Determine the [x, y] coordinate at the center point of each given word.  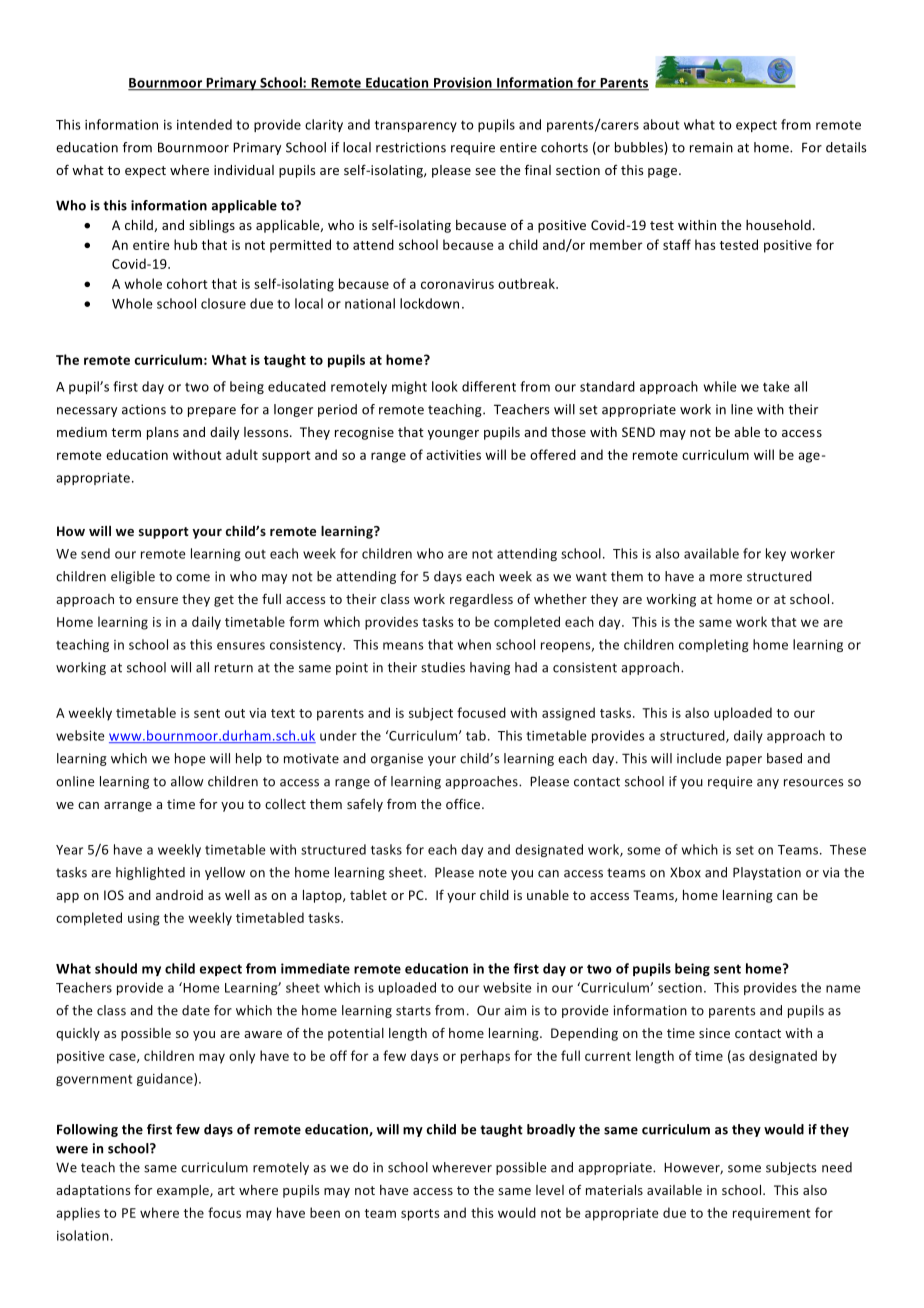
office [464, 803]
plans [163, 433]
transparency [416, 126]
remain [711, 147]
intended [204, 124]
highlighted [150, 873]
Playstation [767, 873]
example [184, 1191]
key [776, 554]
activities [453, 455]
